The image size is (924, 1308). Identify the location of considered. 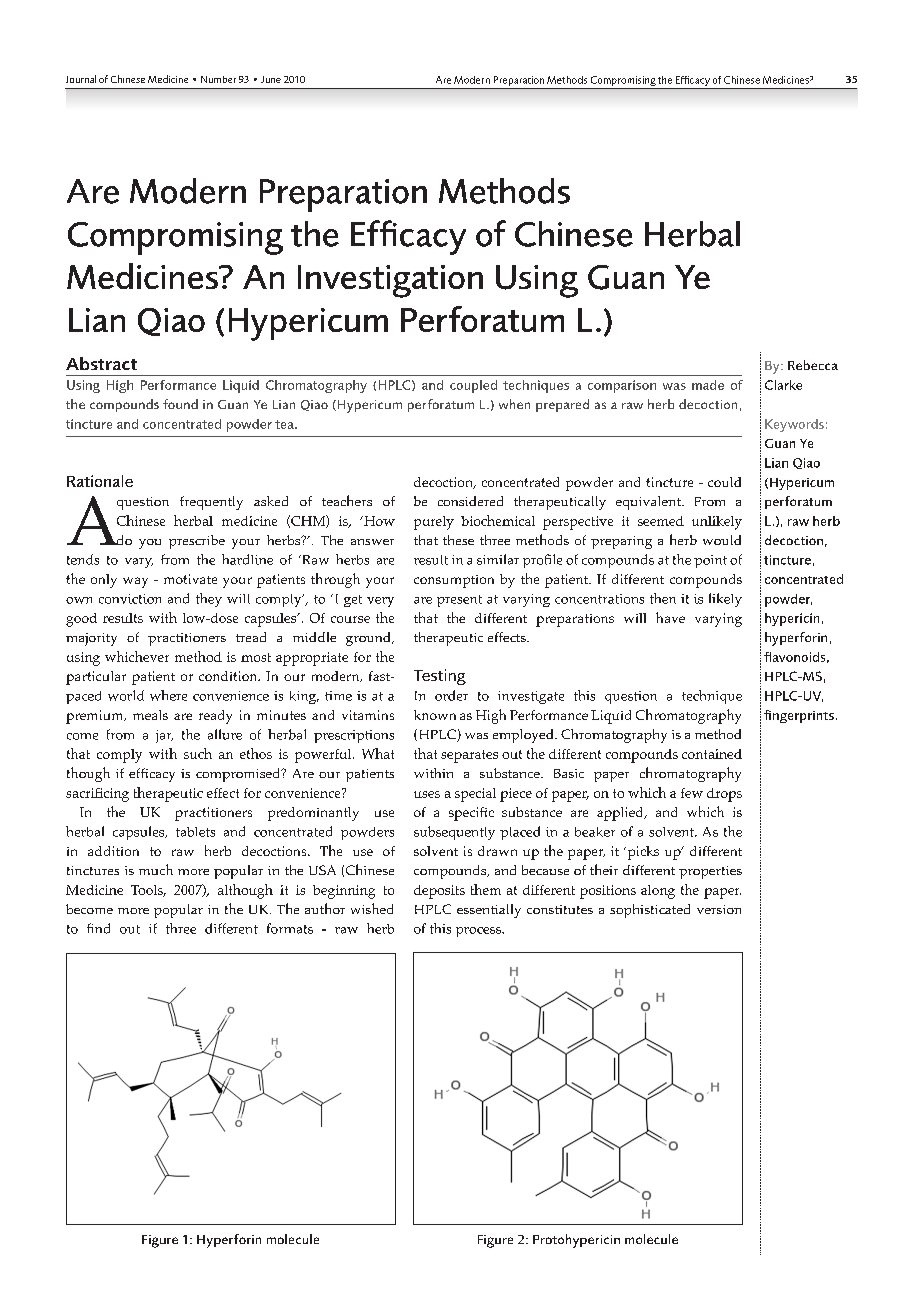
(470, 501).
